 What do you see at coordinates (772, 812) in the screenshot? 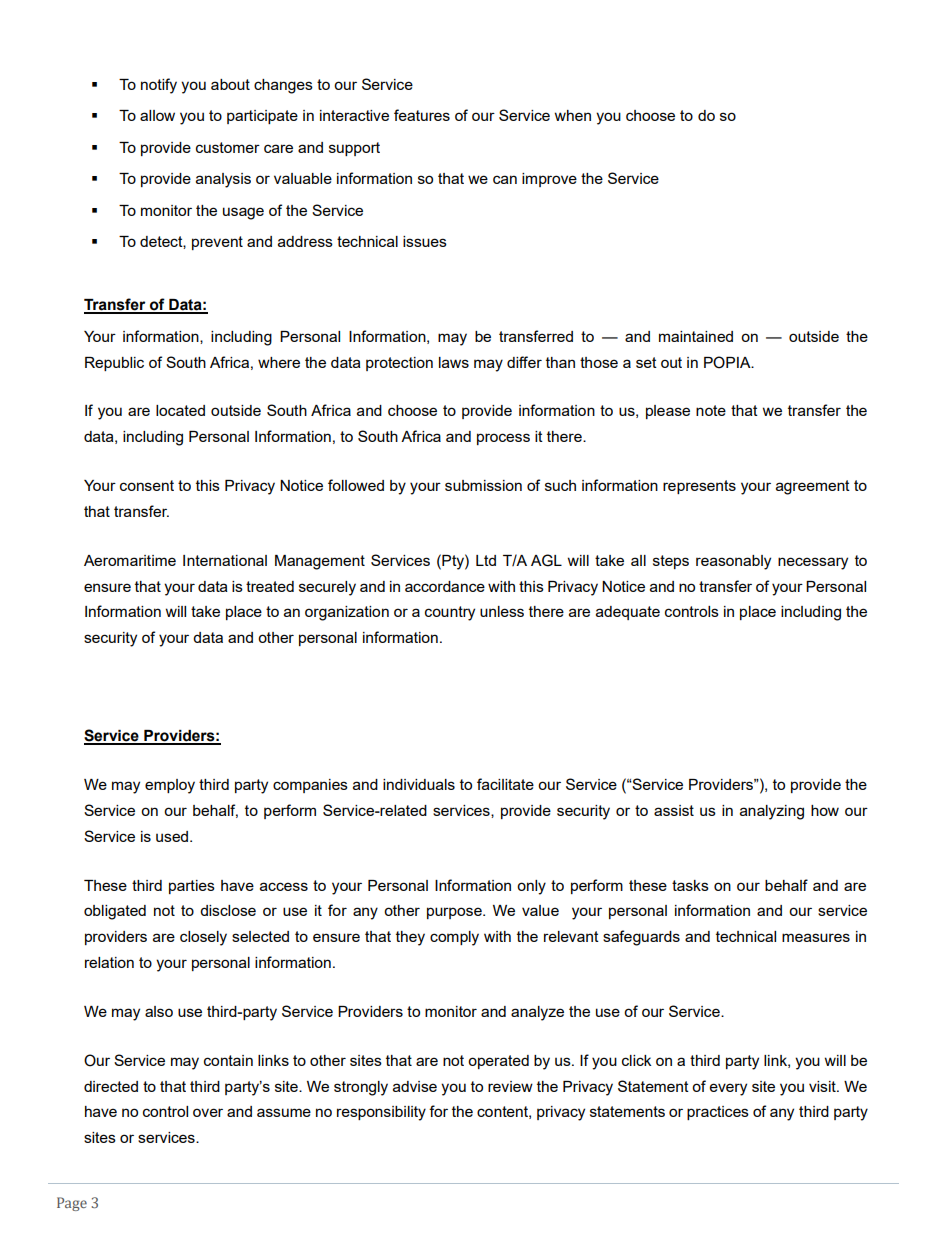
I see `analyzing` at bounding box center [772, 812].
